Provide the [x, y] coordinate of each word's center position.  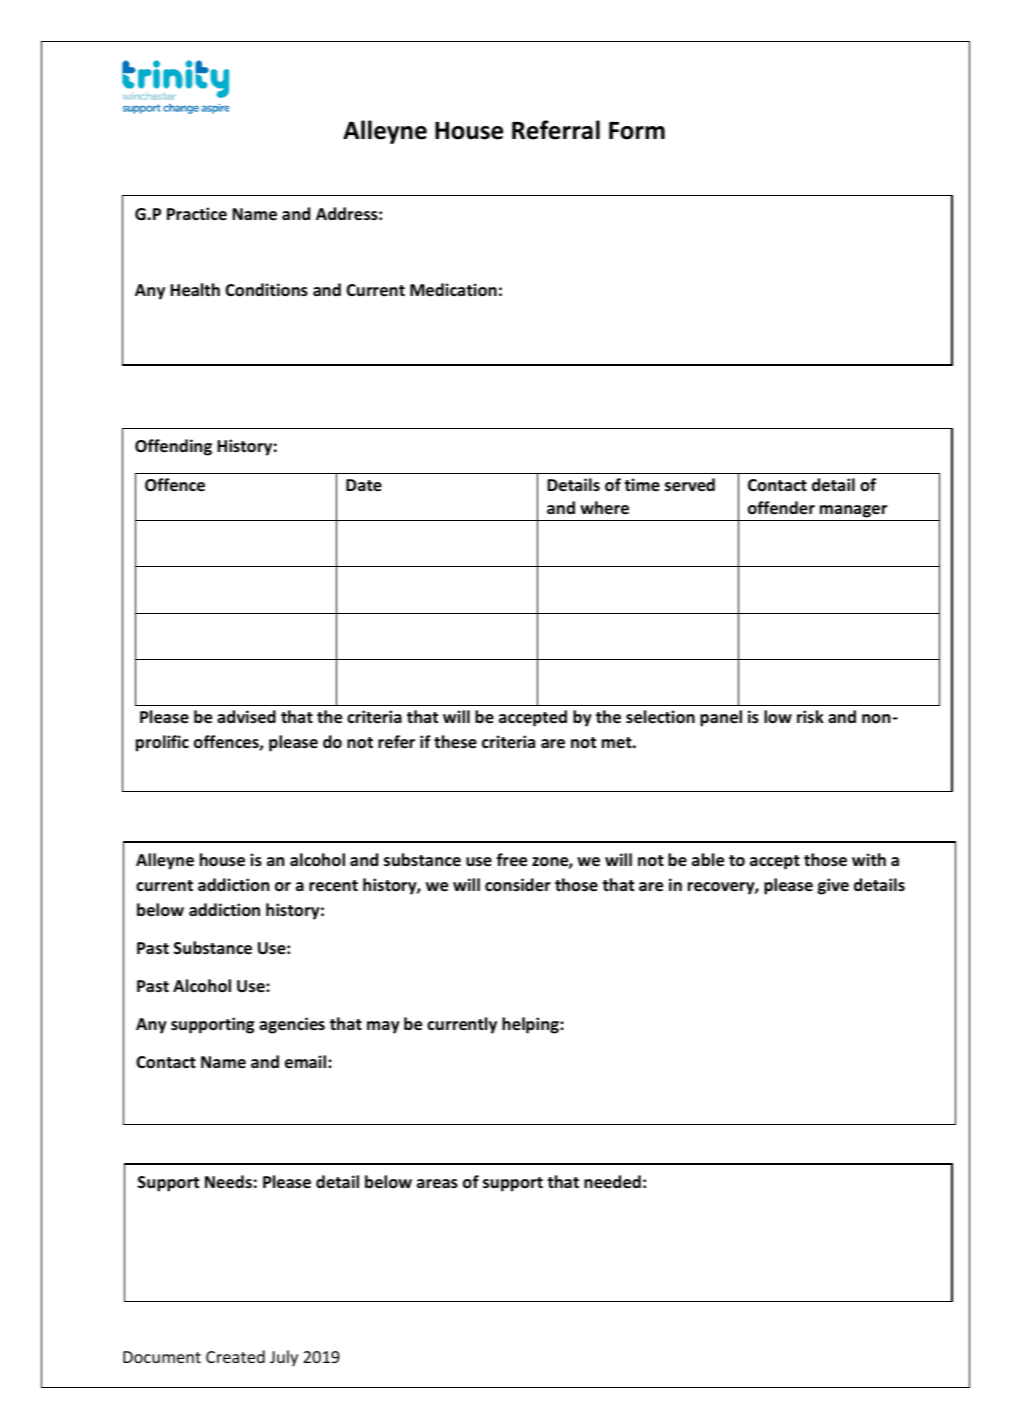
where [604, 508]
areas [437, 1184]
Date [364, 485]
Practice [197, 213]
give [833, 886]
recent [333, 886]
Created [235, 1356]
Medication [453, 290]
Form [637, 131]
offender [781, 508]
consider [518, 885]
